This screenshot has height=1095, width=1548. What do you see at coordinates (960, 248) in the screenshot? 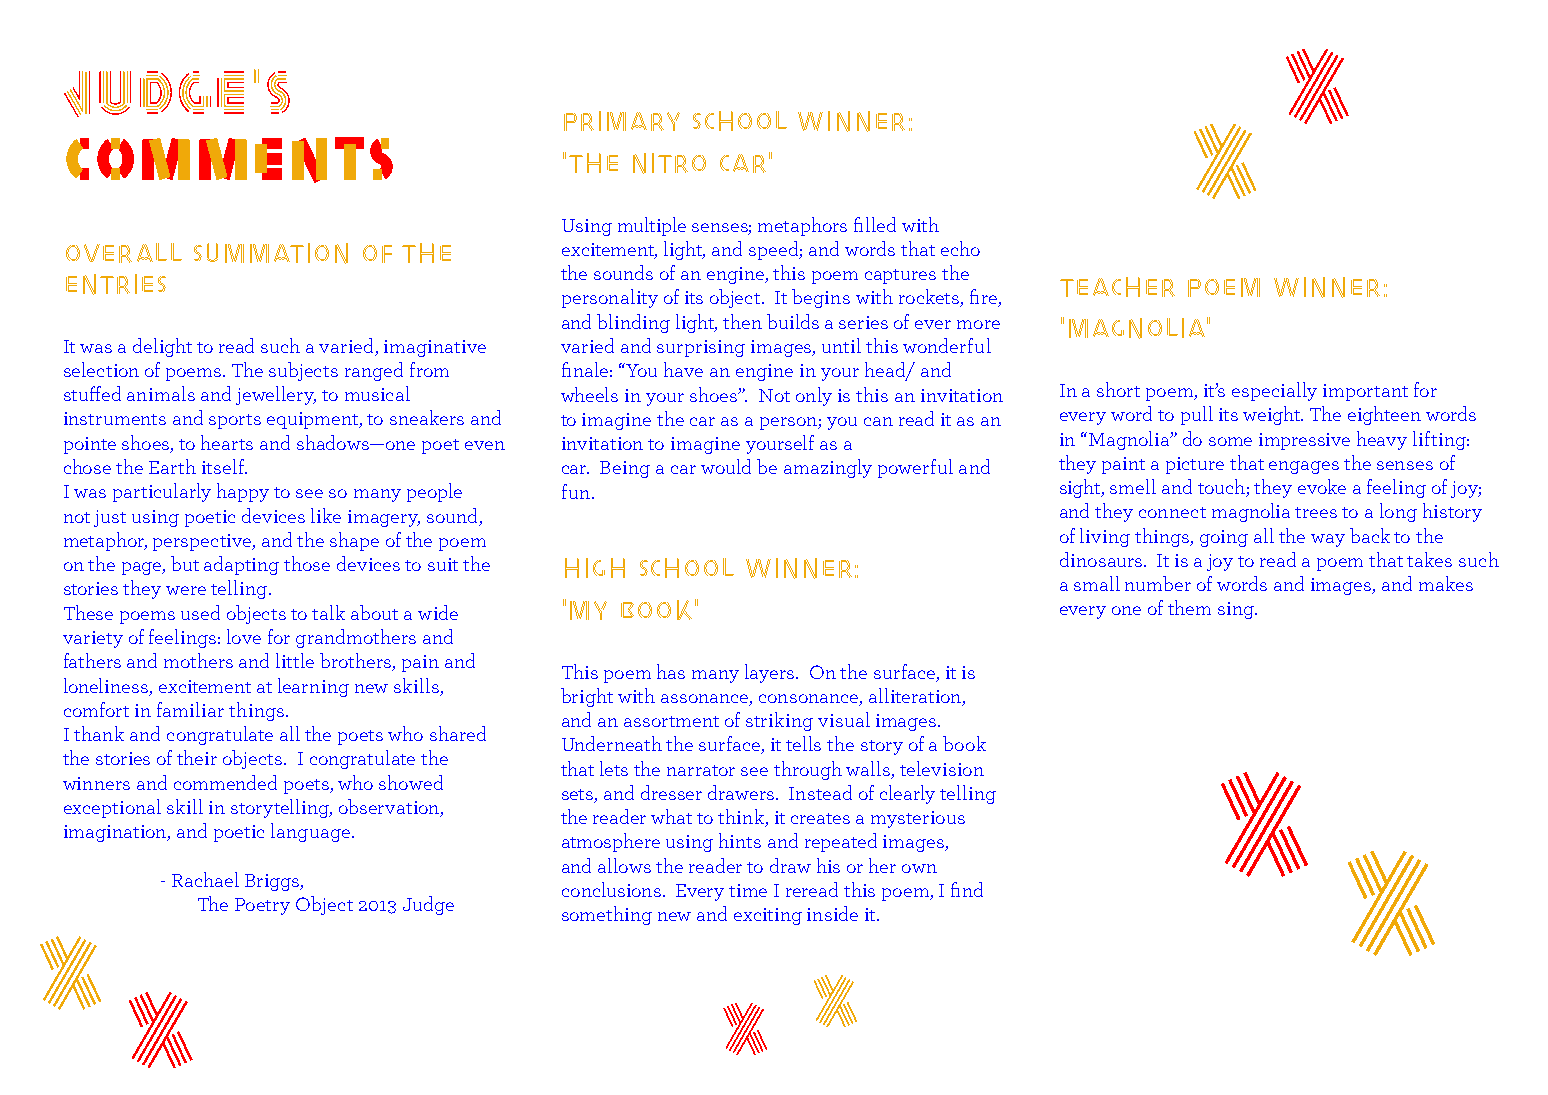
I see `echo` at bounding box center [960, 248].
